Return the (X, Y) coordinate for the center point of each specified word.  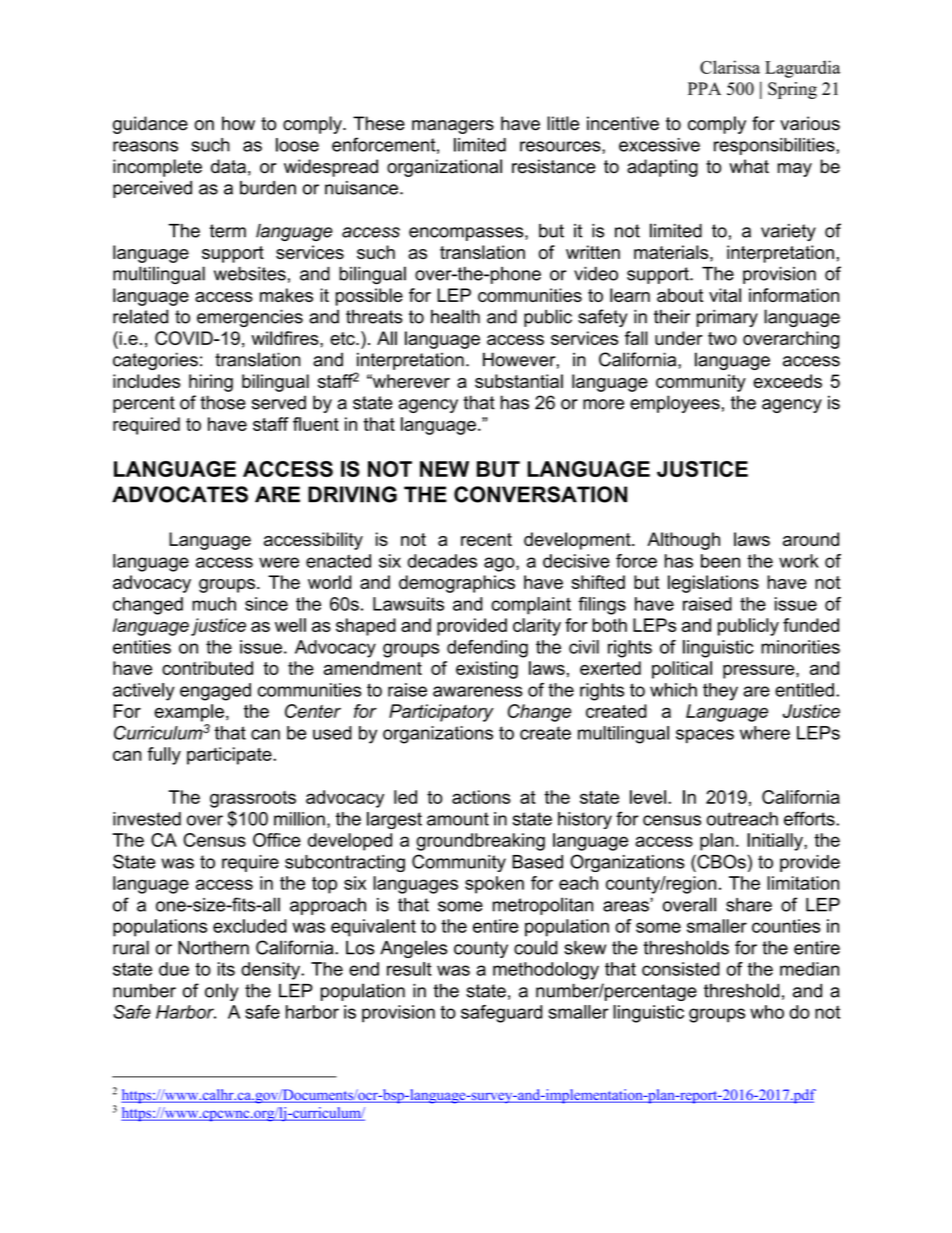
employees (675, 404)
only (221, 992)
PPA (704, 88)
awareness (478, 691)
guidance (150, 125)
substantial (519, 381)
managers (453, 127)
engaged (215, 692)
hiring (211, 383)
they (720, 692)
